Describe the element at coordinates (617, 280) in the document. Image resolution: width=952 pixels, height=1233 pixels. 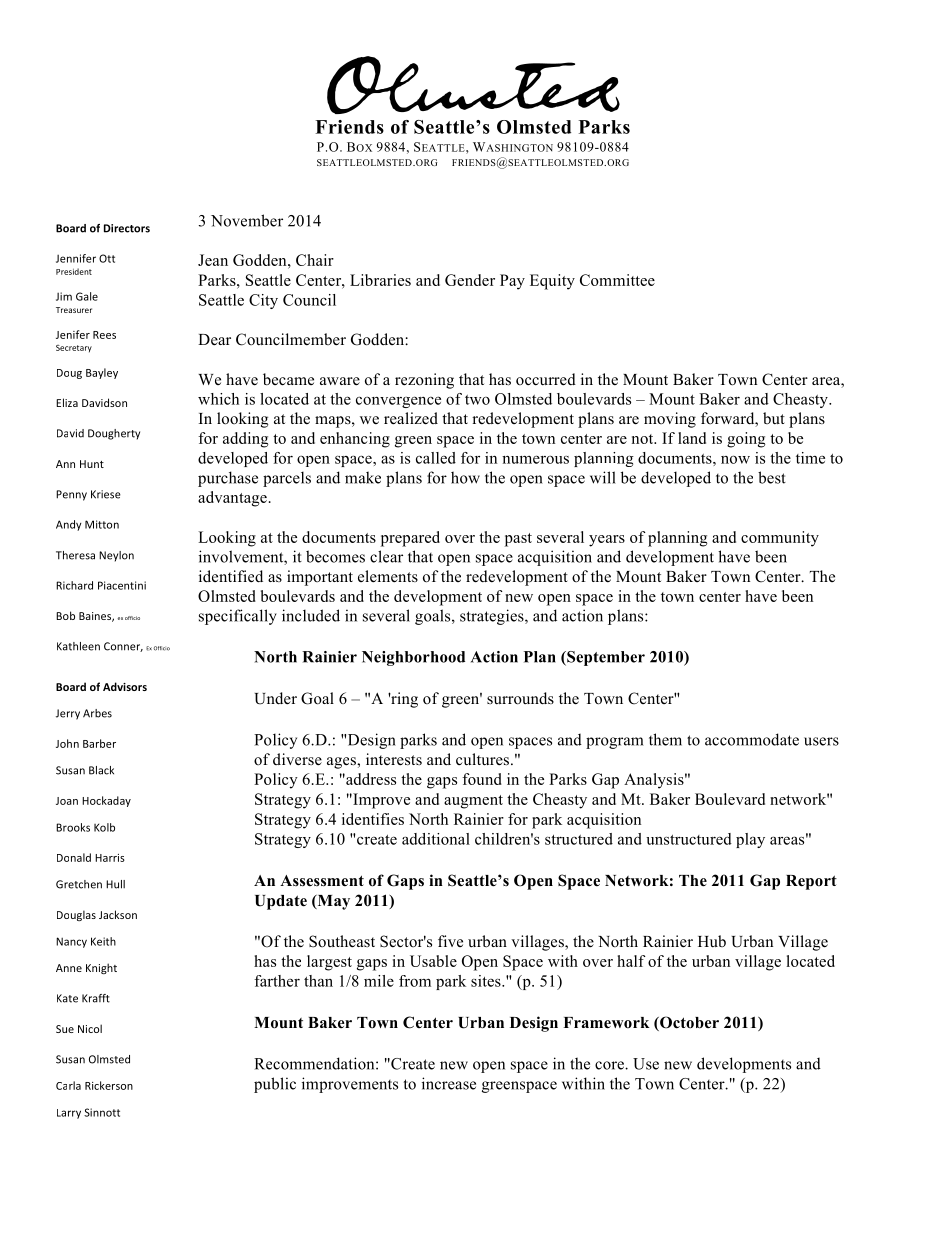
I see `Committee` at that location.
